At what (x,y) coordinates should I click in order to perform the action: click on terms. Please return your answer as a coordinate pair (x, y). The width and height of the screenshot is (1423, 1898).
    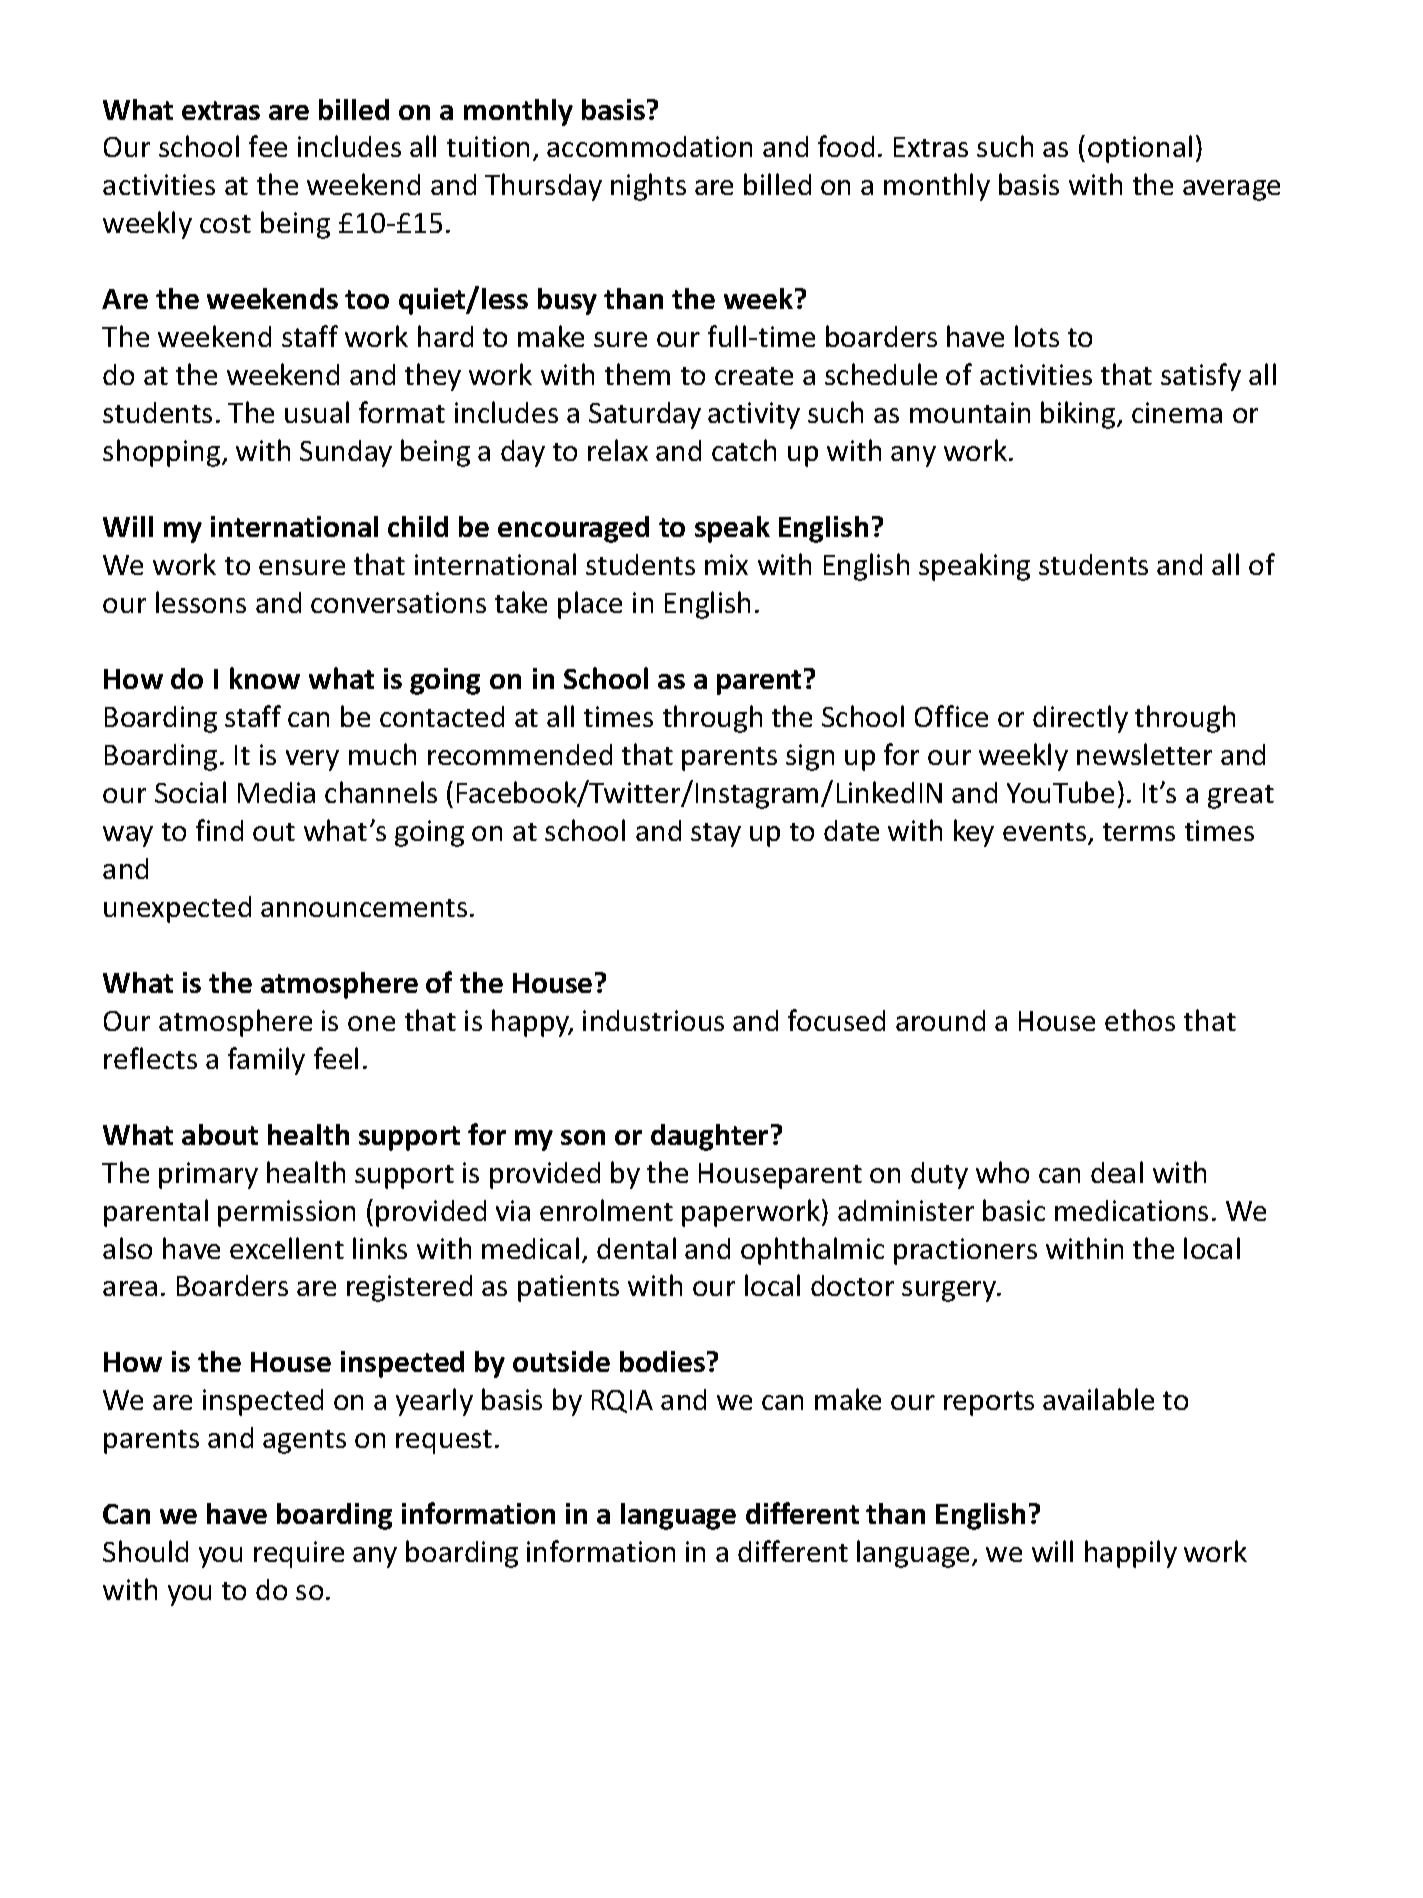
    Looking at the image, I should click on (1139, 832).
